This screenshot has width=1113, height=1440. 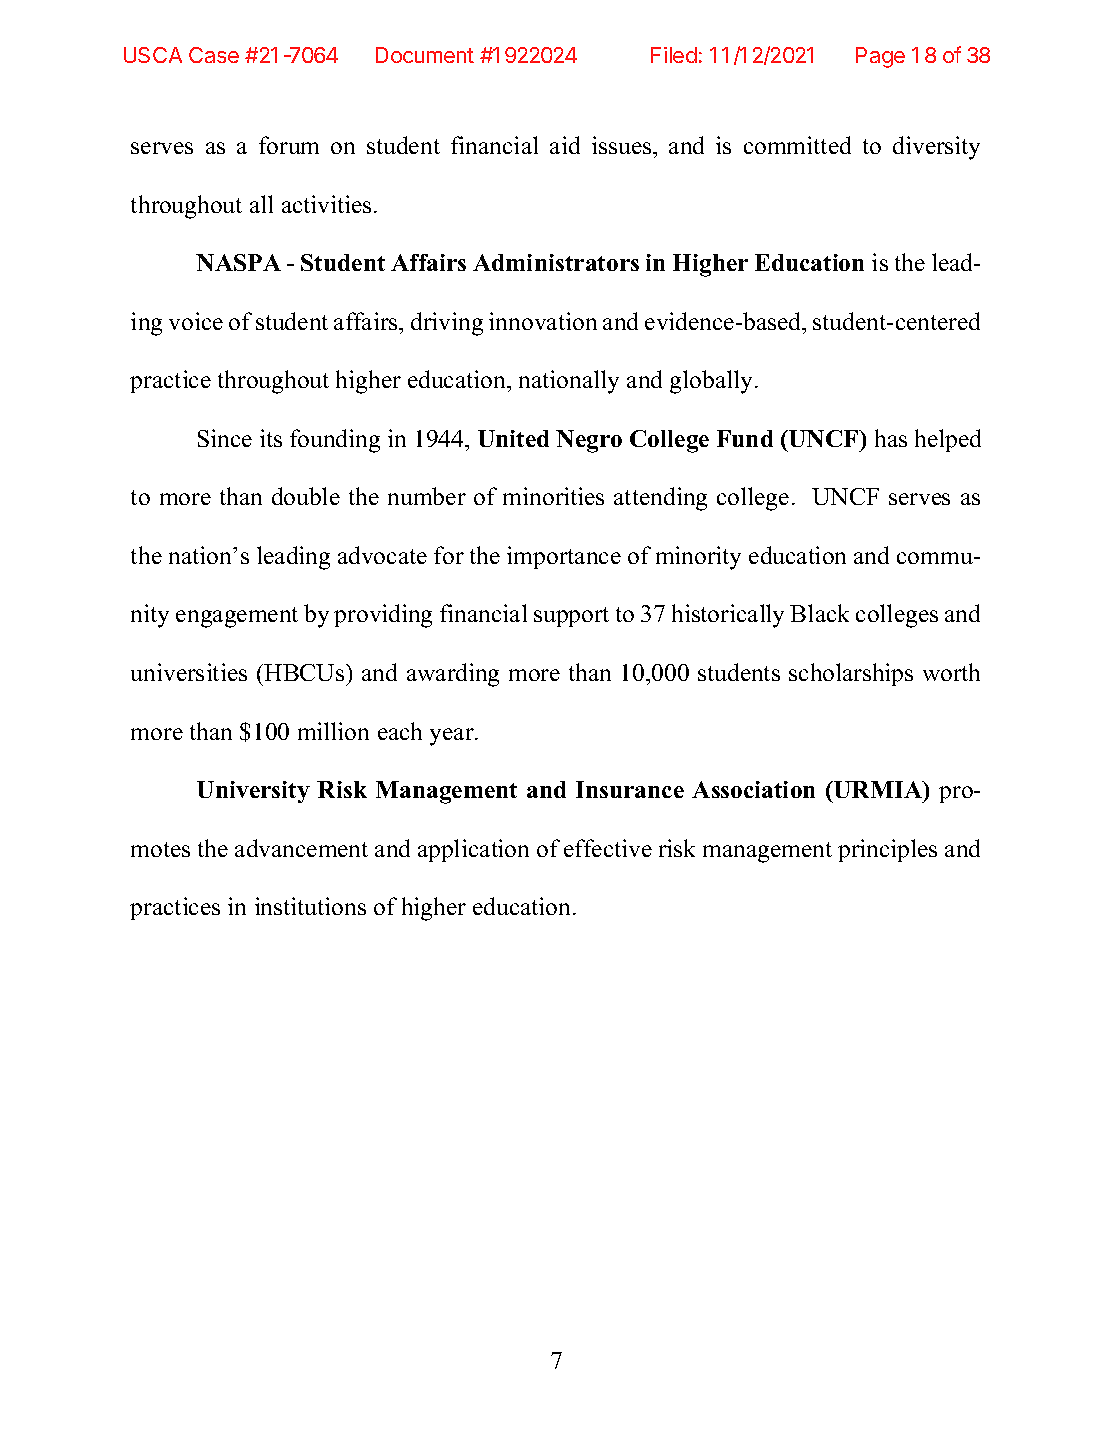 I want to click on Filed, so click(x=674, y=55).
